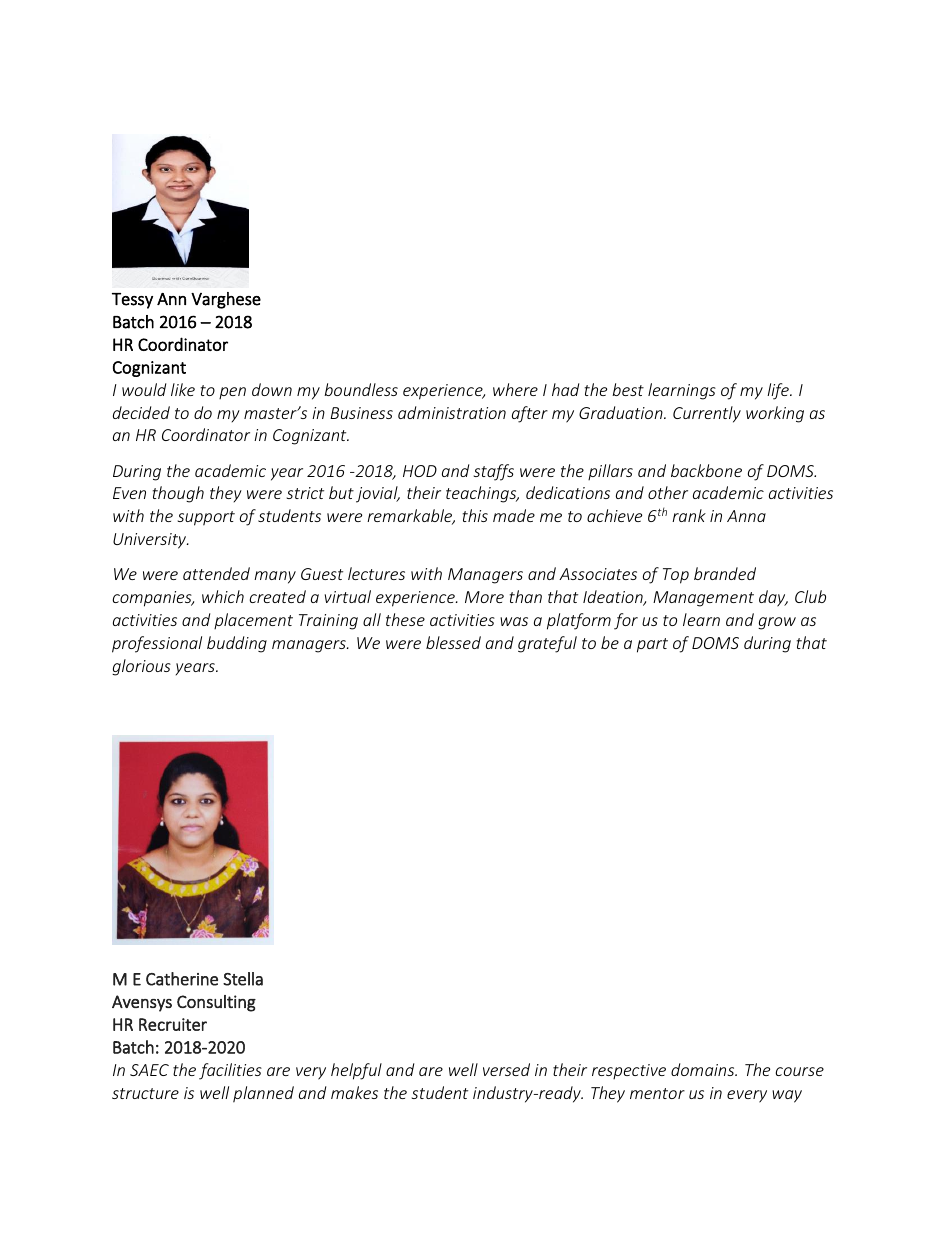 This screenshot has height=1233, width=952. What do you see at coordinates (141, 667) in the screenshot?
I see `glorious` at bounding box center [141, 667].
